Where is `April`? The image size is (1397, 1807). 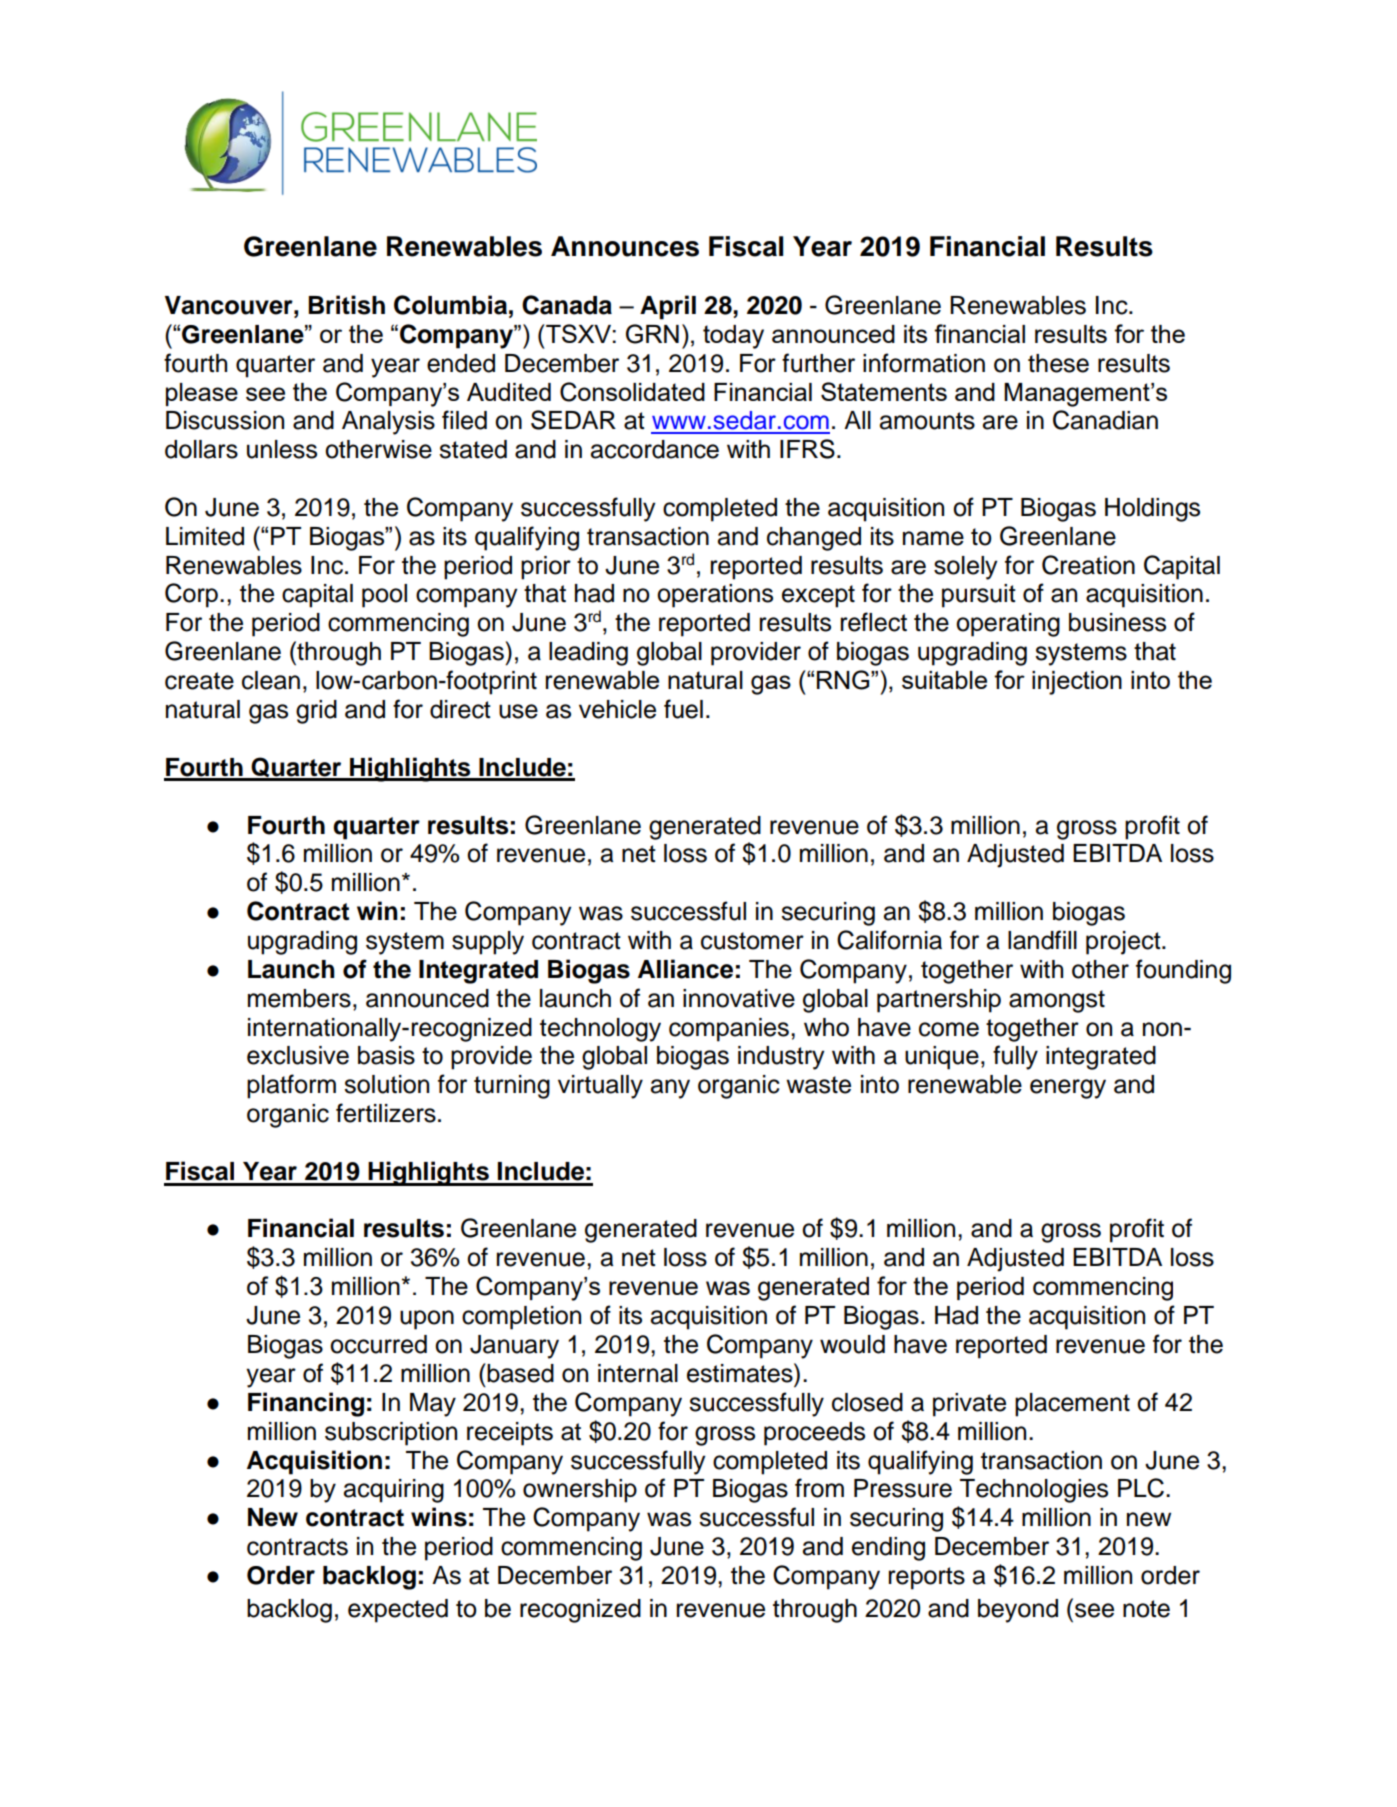 April is located at coordinates (668, 307).
